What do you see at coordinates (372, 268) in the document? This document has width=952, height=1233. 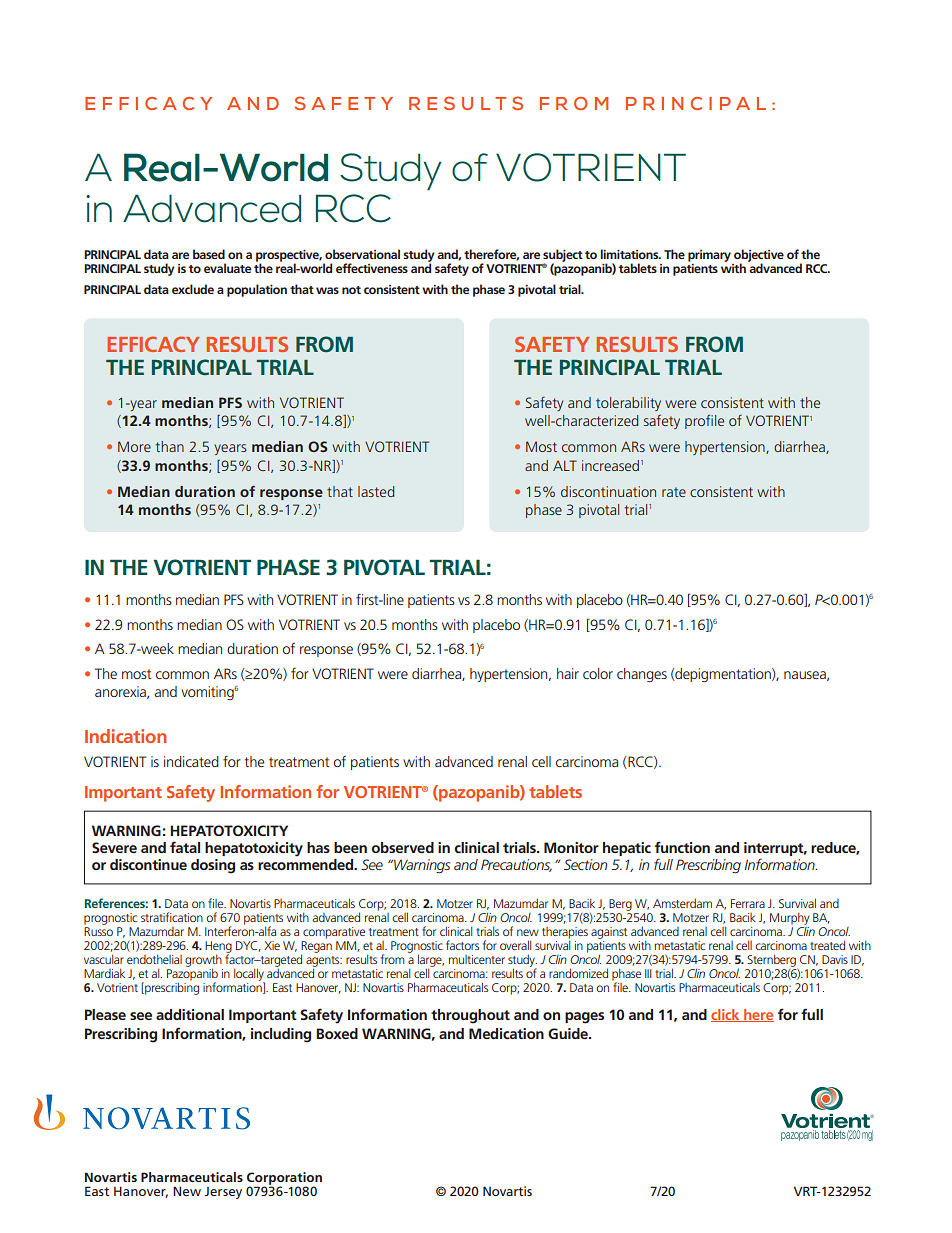 I see `effectiveness` at bounding box center [372, 268].
